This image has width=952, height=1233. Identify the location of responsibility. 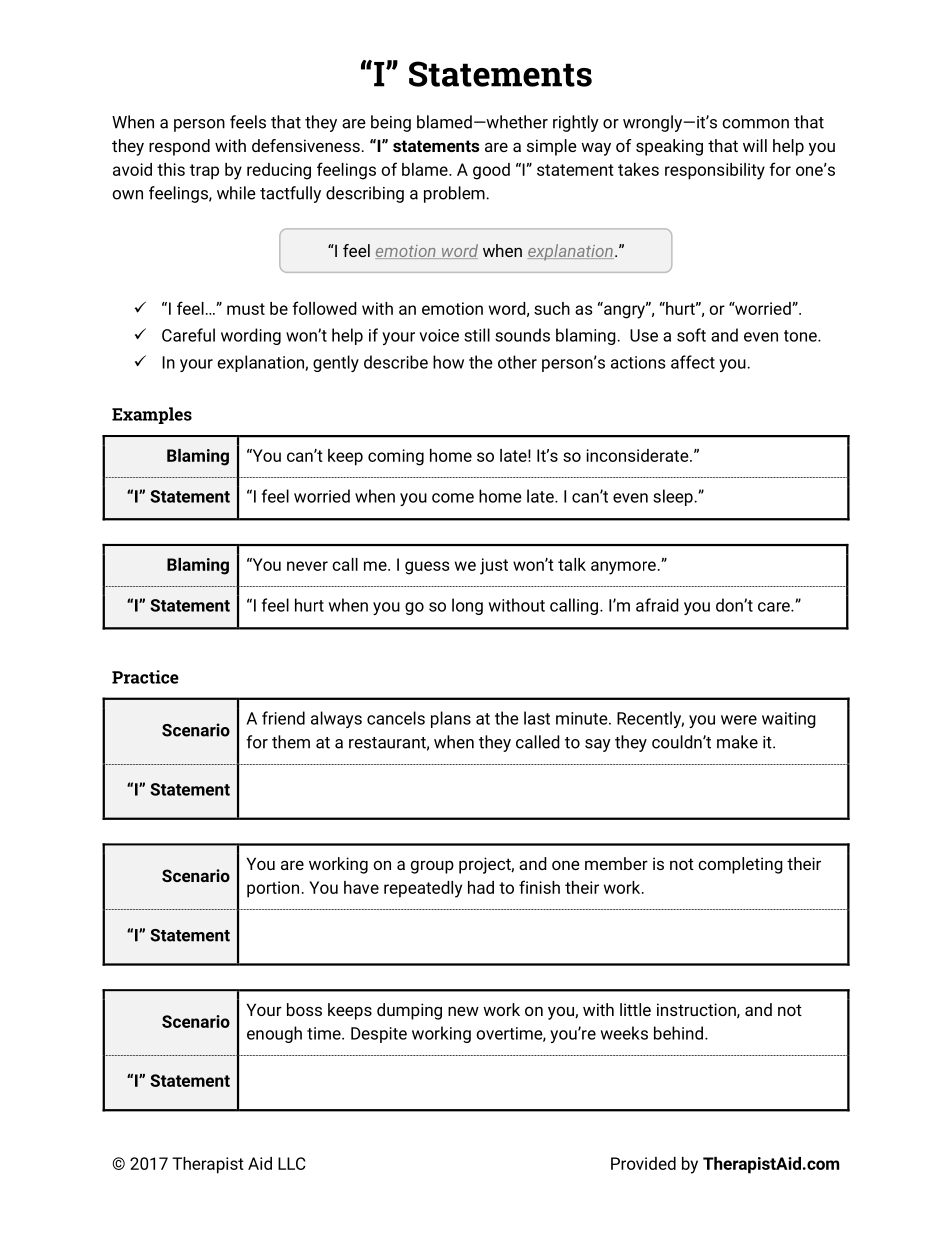
(715, 171).
